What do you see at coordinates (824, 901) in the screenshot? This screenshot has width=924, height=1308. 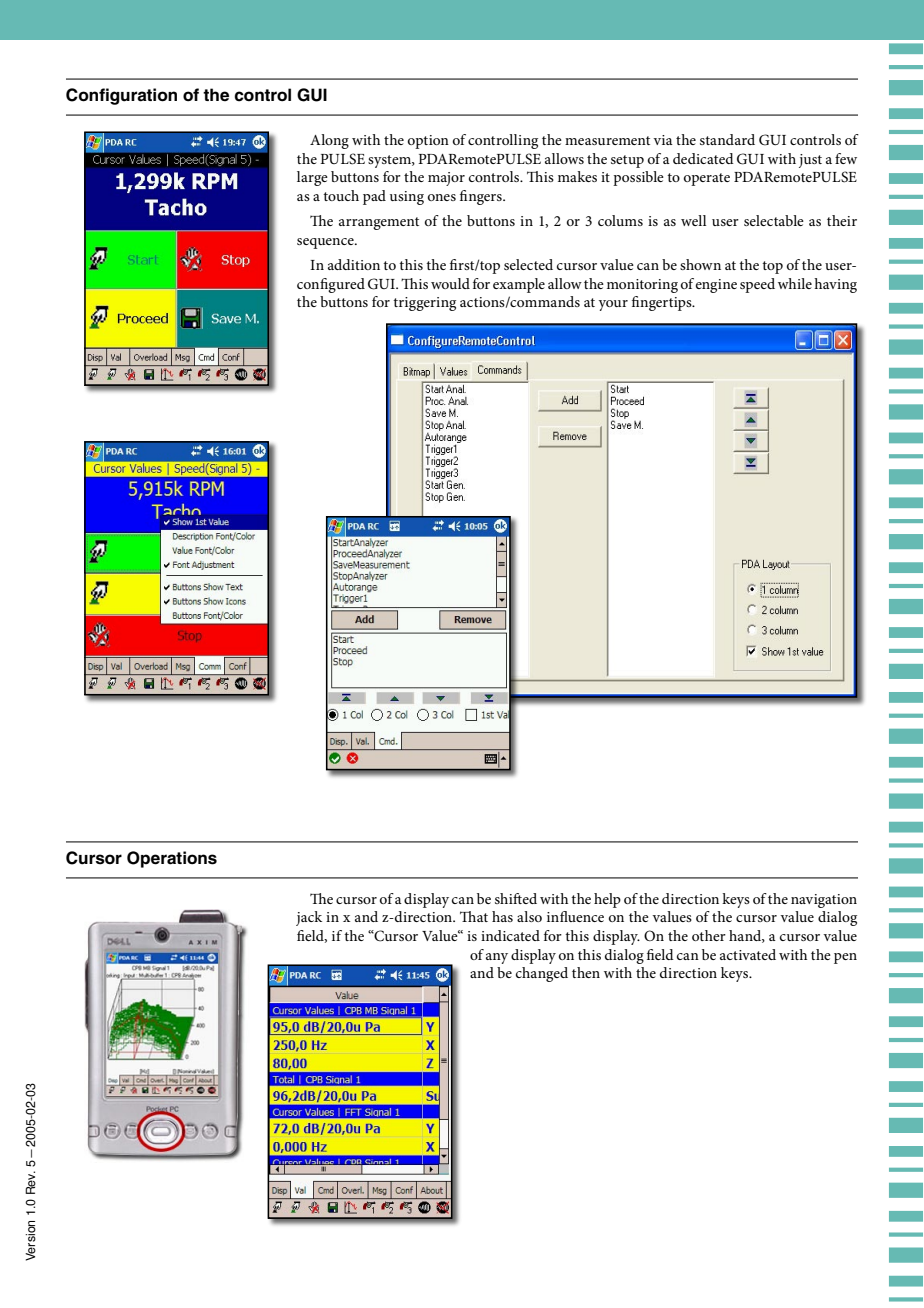 I see `navigation` at bounding box center [824, 901].
